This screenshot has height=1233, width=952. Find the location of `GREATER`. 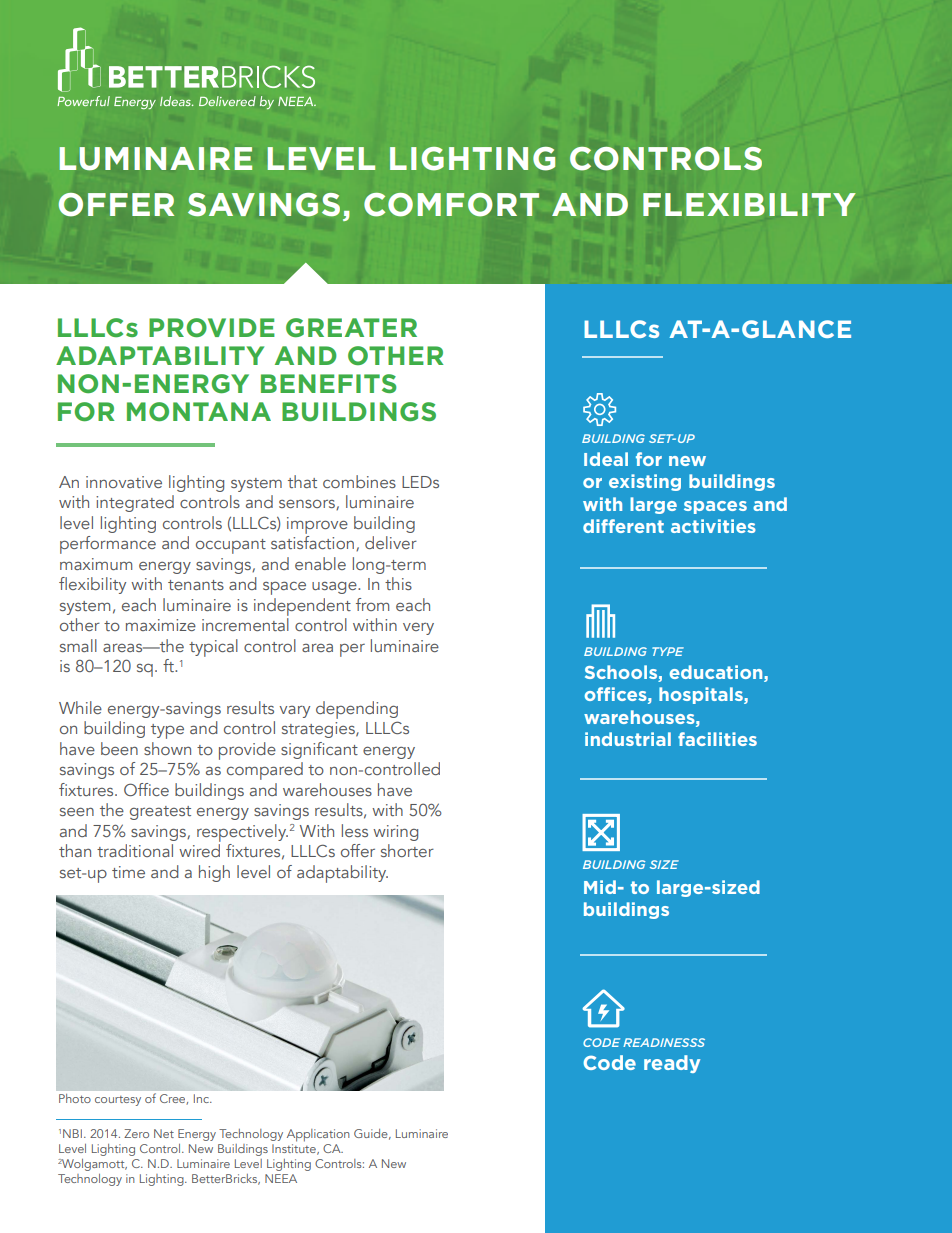

GREATER is located at coordinates (351, 327).
